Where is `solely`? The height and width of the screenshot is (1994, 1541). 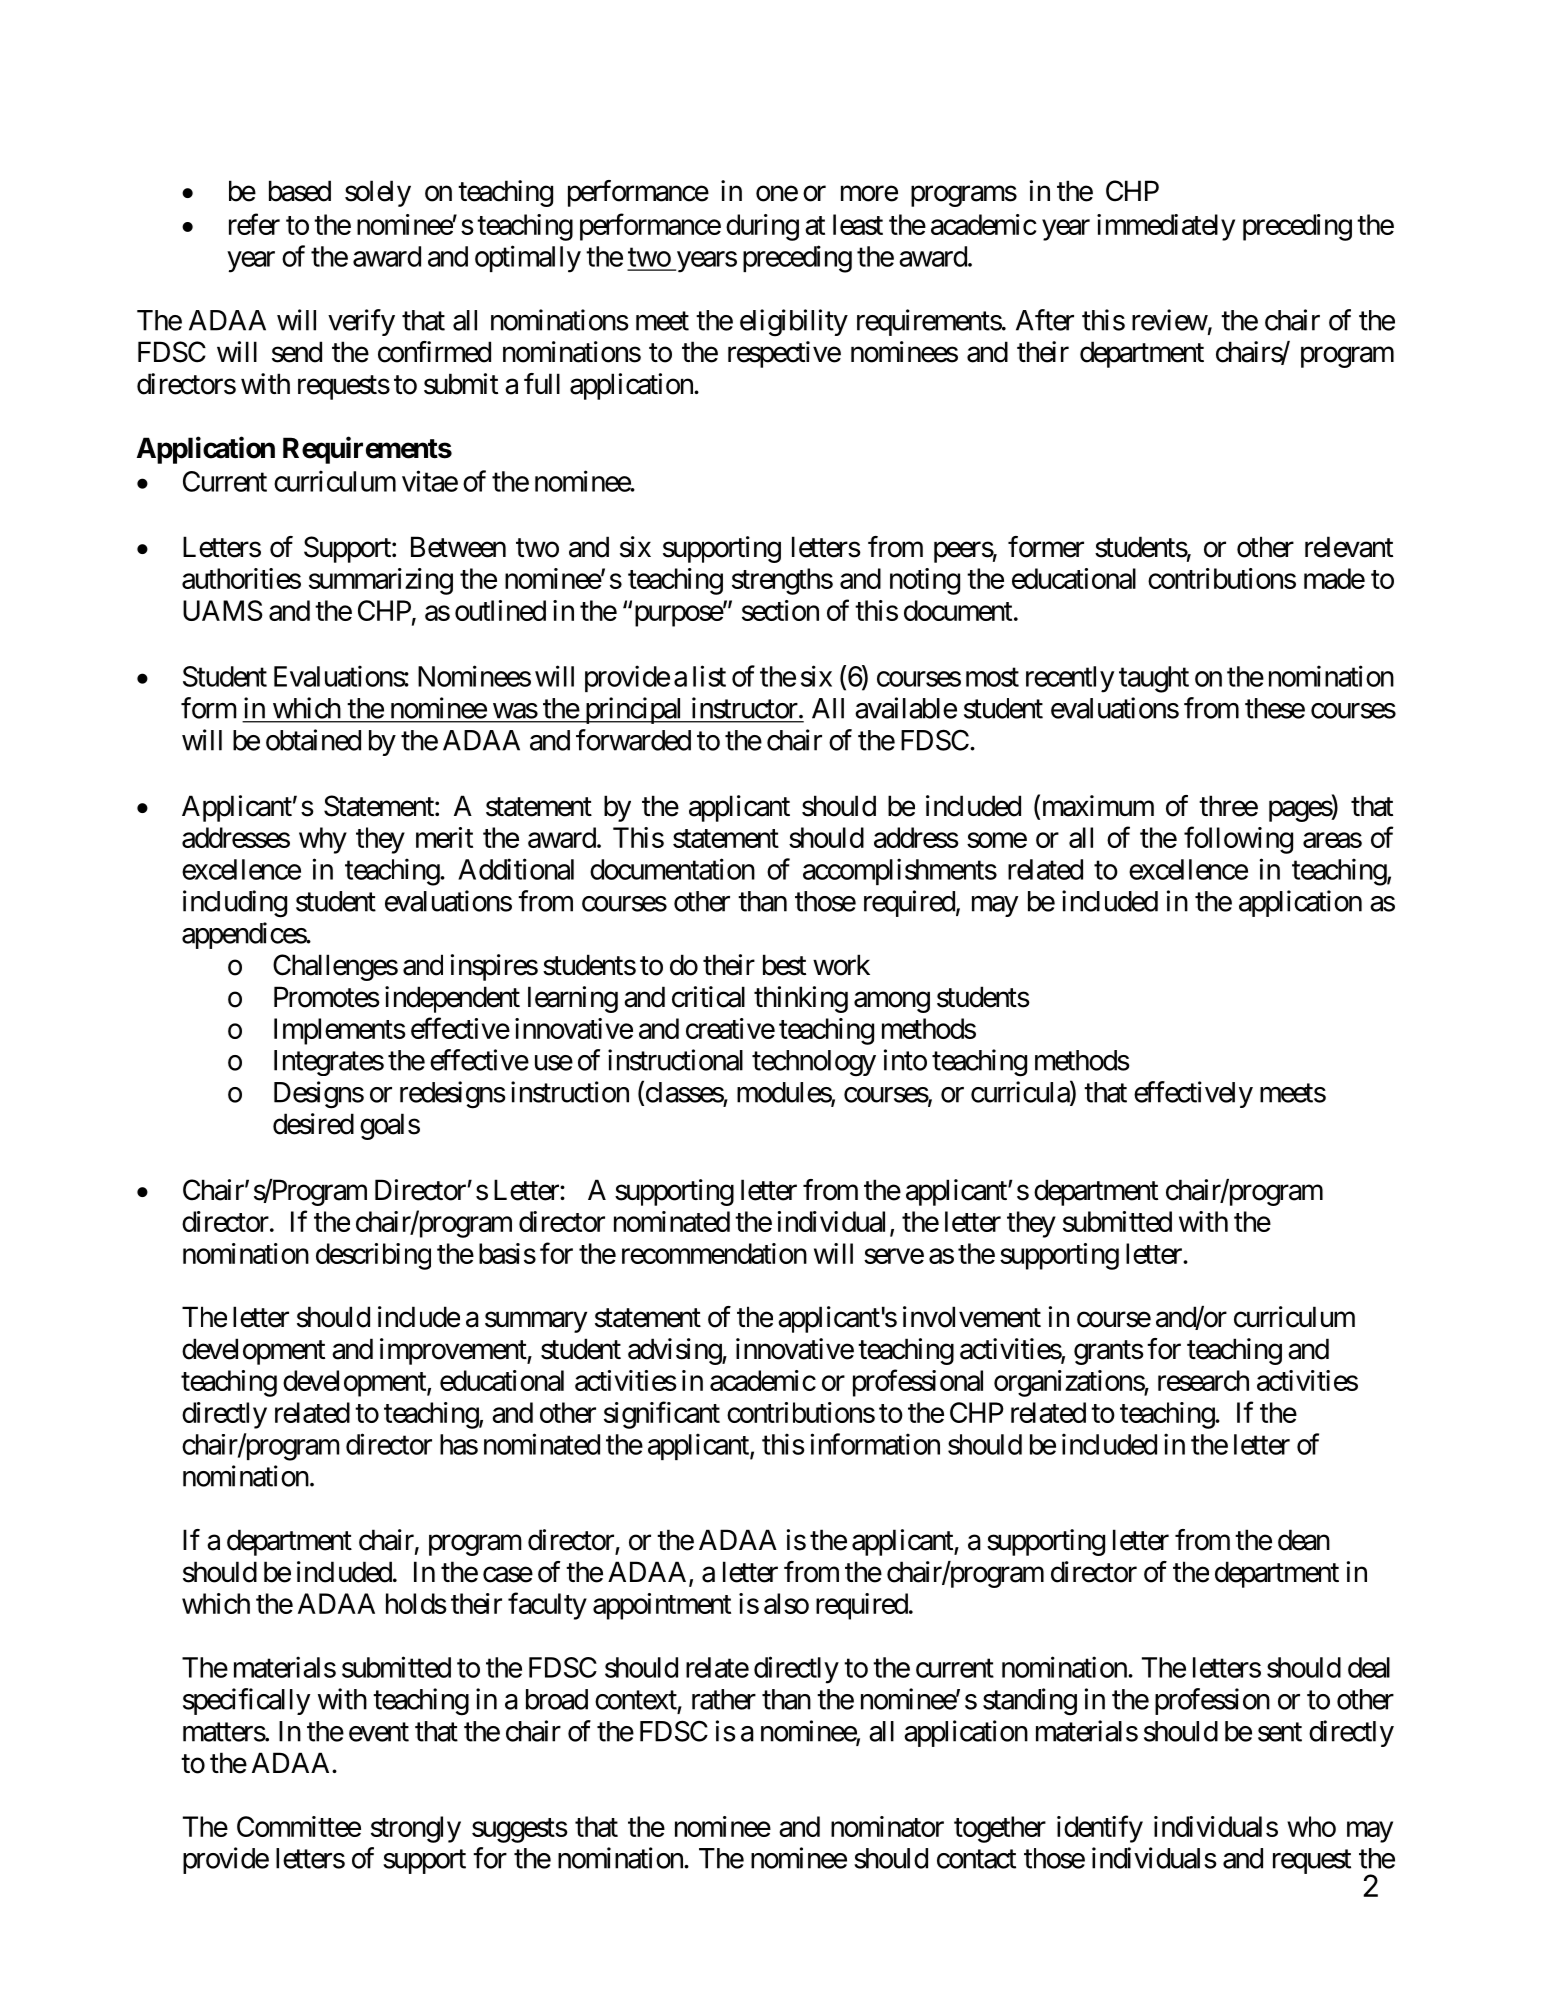
solely is located at coordinates (378, 193).
